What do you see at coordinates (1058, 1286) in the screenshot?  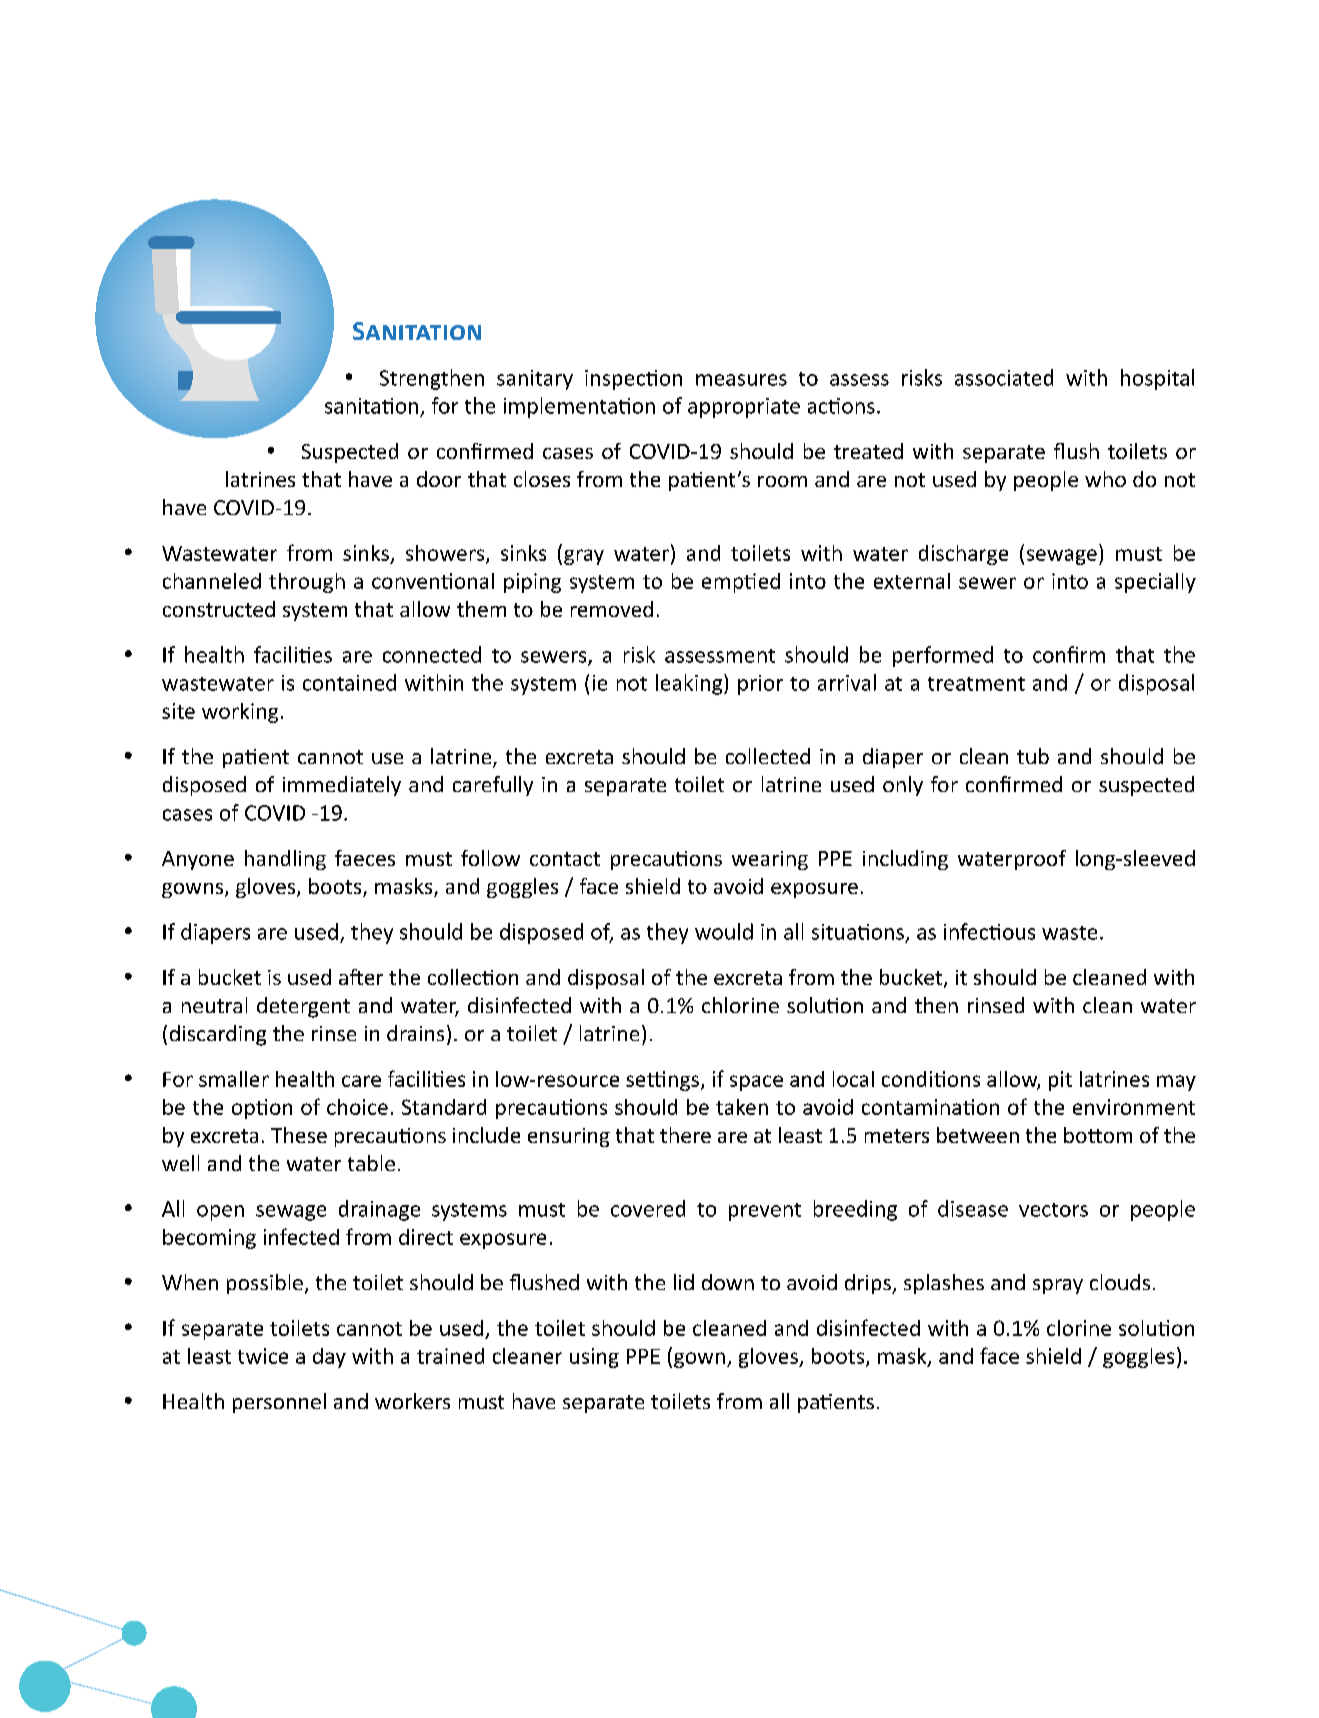 I see `spray` at bounding box center [1058, 1286].
